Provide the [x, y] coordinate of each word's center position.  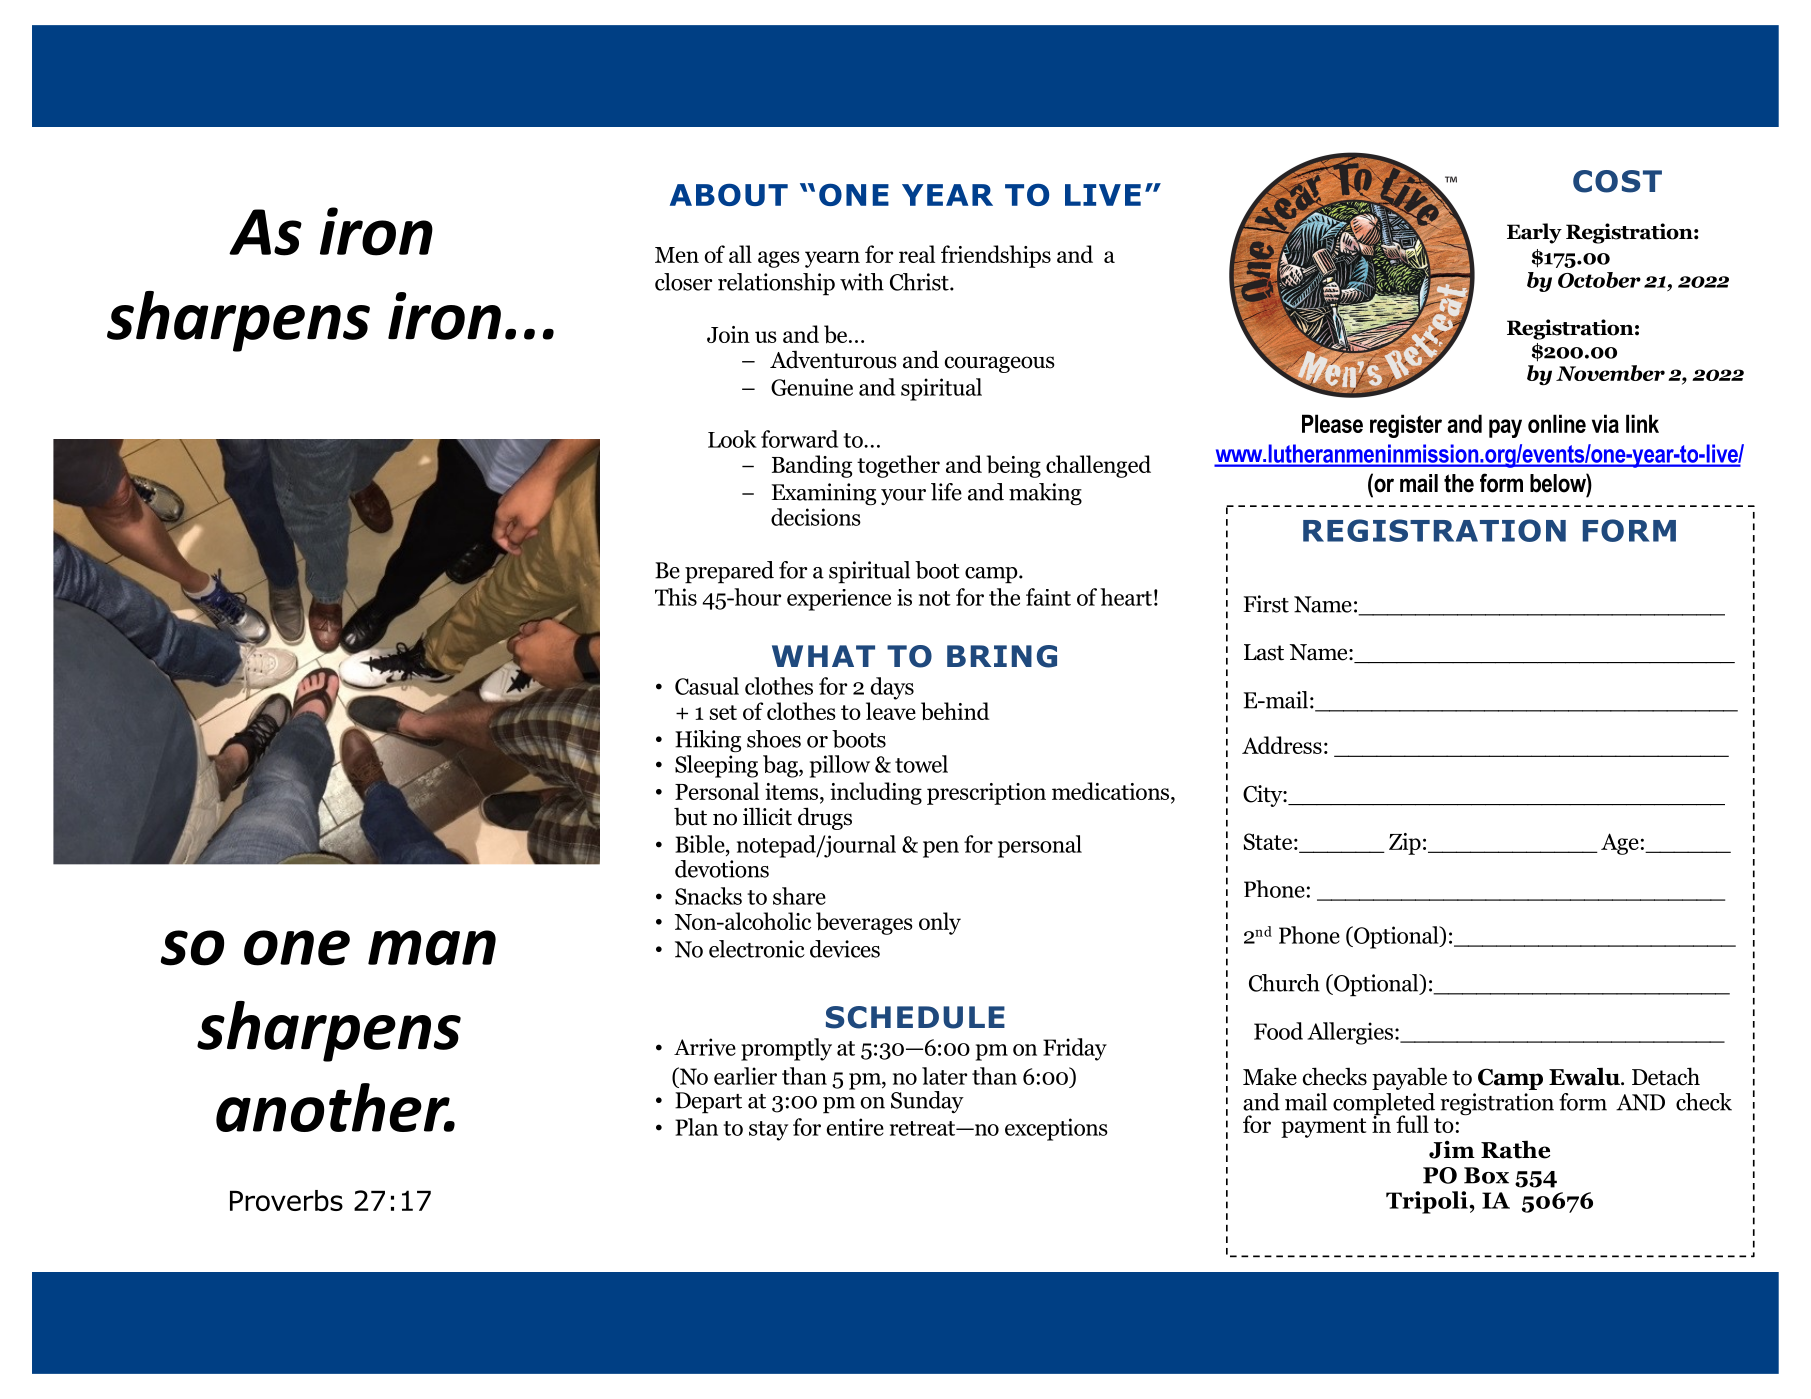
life [946, 492]
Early [1534, 233]
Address [1282, 745]
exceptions [1056, 1129]
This [676, 597]
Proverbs [286, 1200]
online [1557, 423]
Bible [701, 845]
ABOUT [729, 194]
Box [1486, 1175]
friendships [996, 256]
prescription [986, 794]
